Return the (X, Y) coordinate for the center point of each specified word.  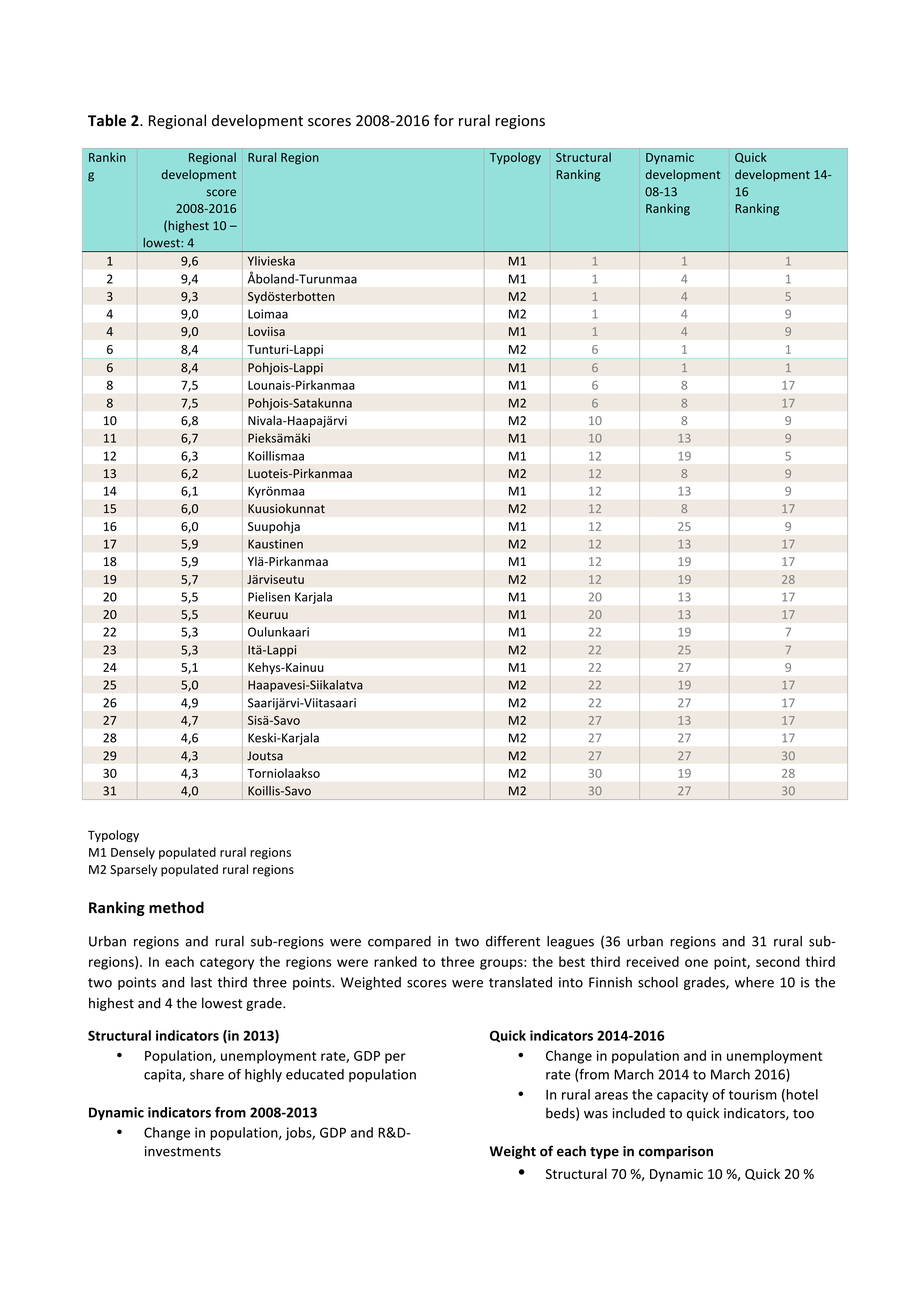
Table (107, 120)
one (696, 963)
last (201, 982)
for (444, 120)
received (653, 961)
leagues (570, 942)
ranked (395, 961)
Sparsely (133, 870)
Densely (133, 853)
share (207, 1074)
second (778, 961)
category (227, 964)
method (176, 907)
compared (399, 942)
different (513, 941)
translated (520, 982)
